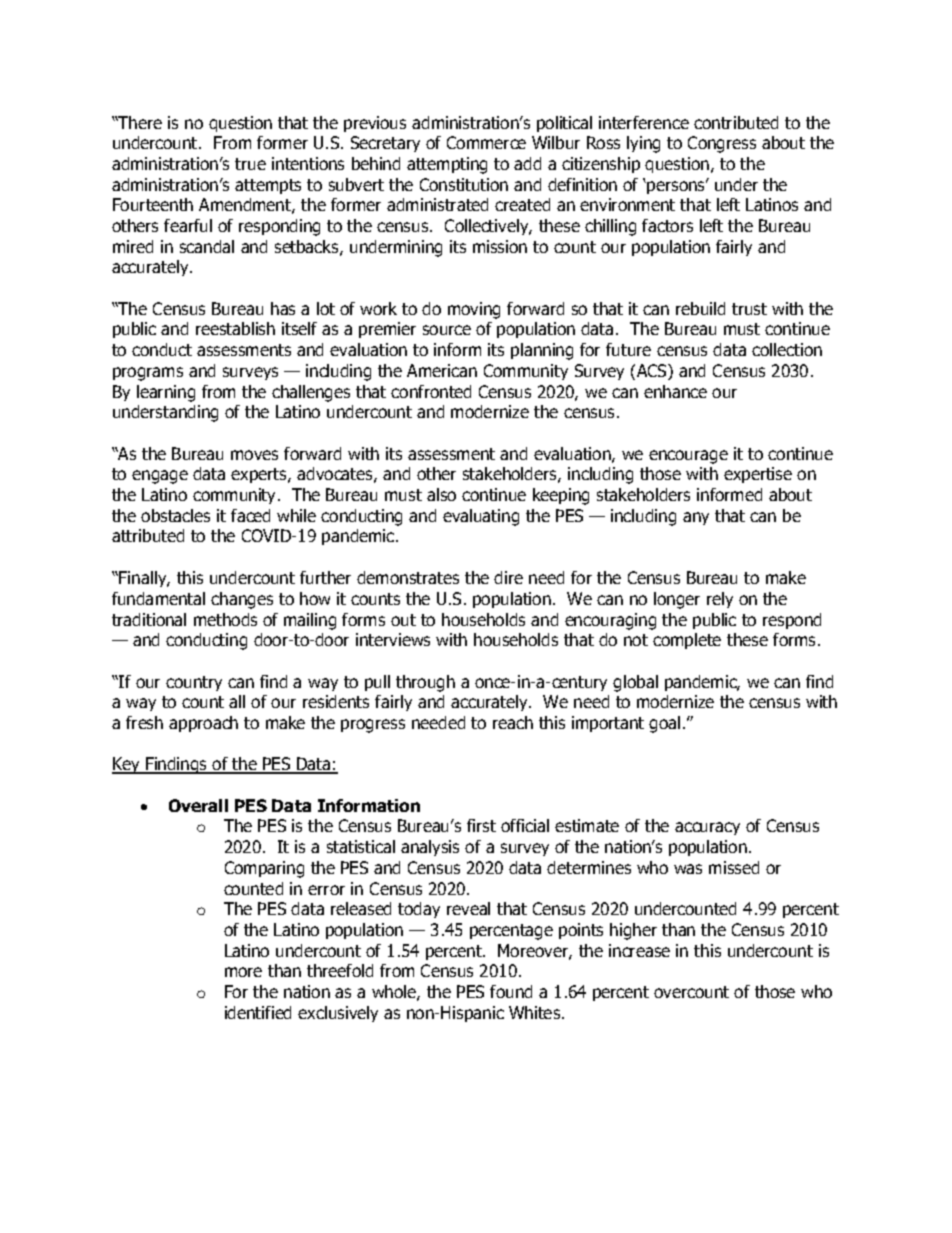  What do you see at coordinates (258, 1012) in the screenshot?
I see `identified` at bounding box center [258, 1012].
